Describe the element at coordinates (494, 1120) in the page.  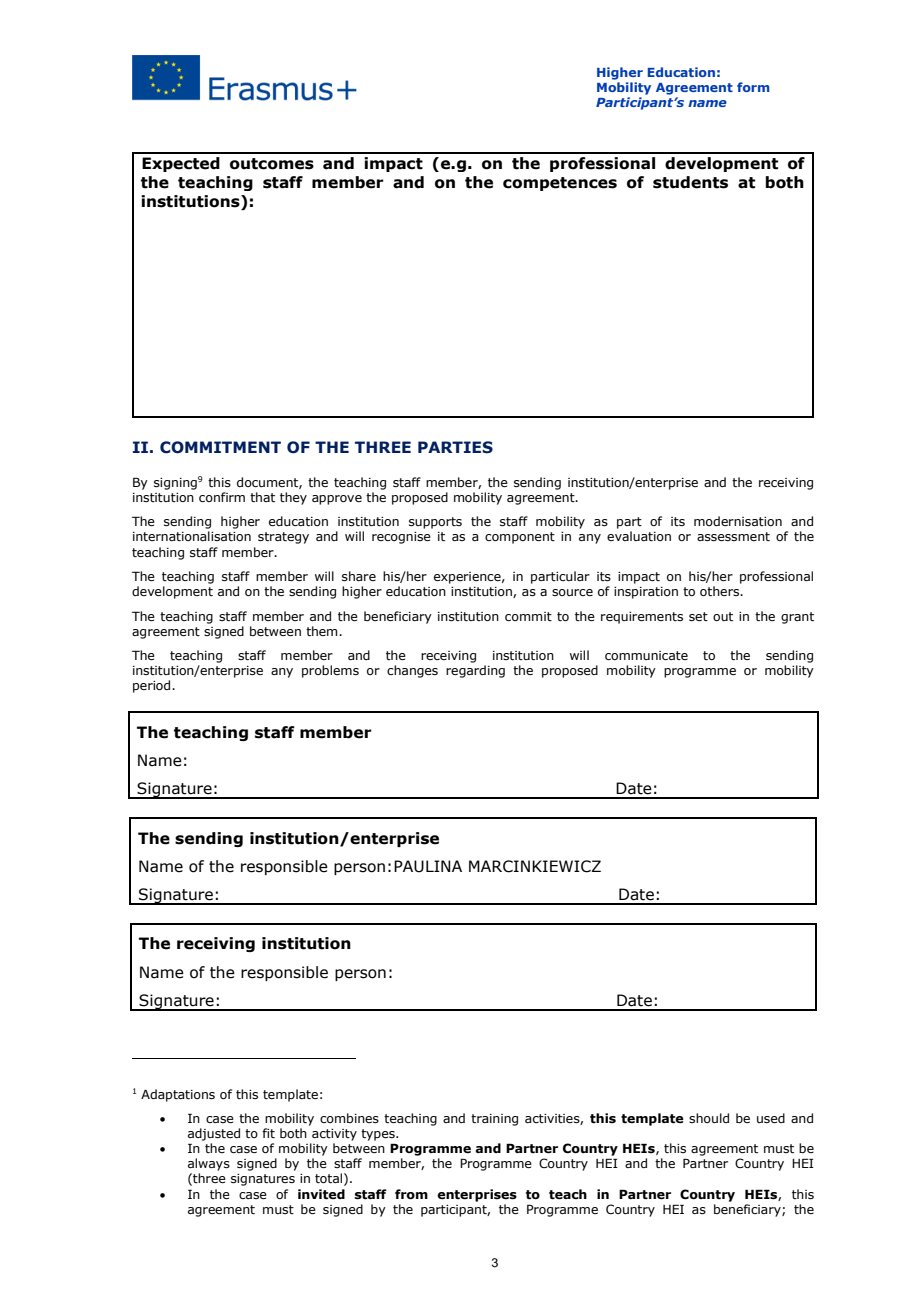
I see `training` at that location.
